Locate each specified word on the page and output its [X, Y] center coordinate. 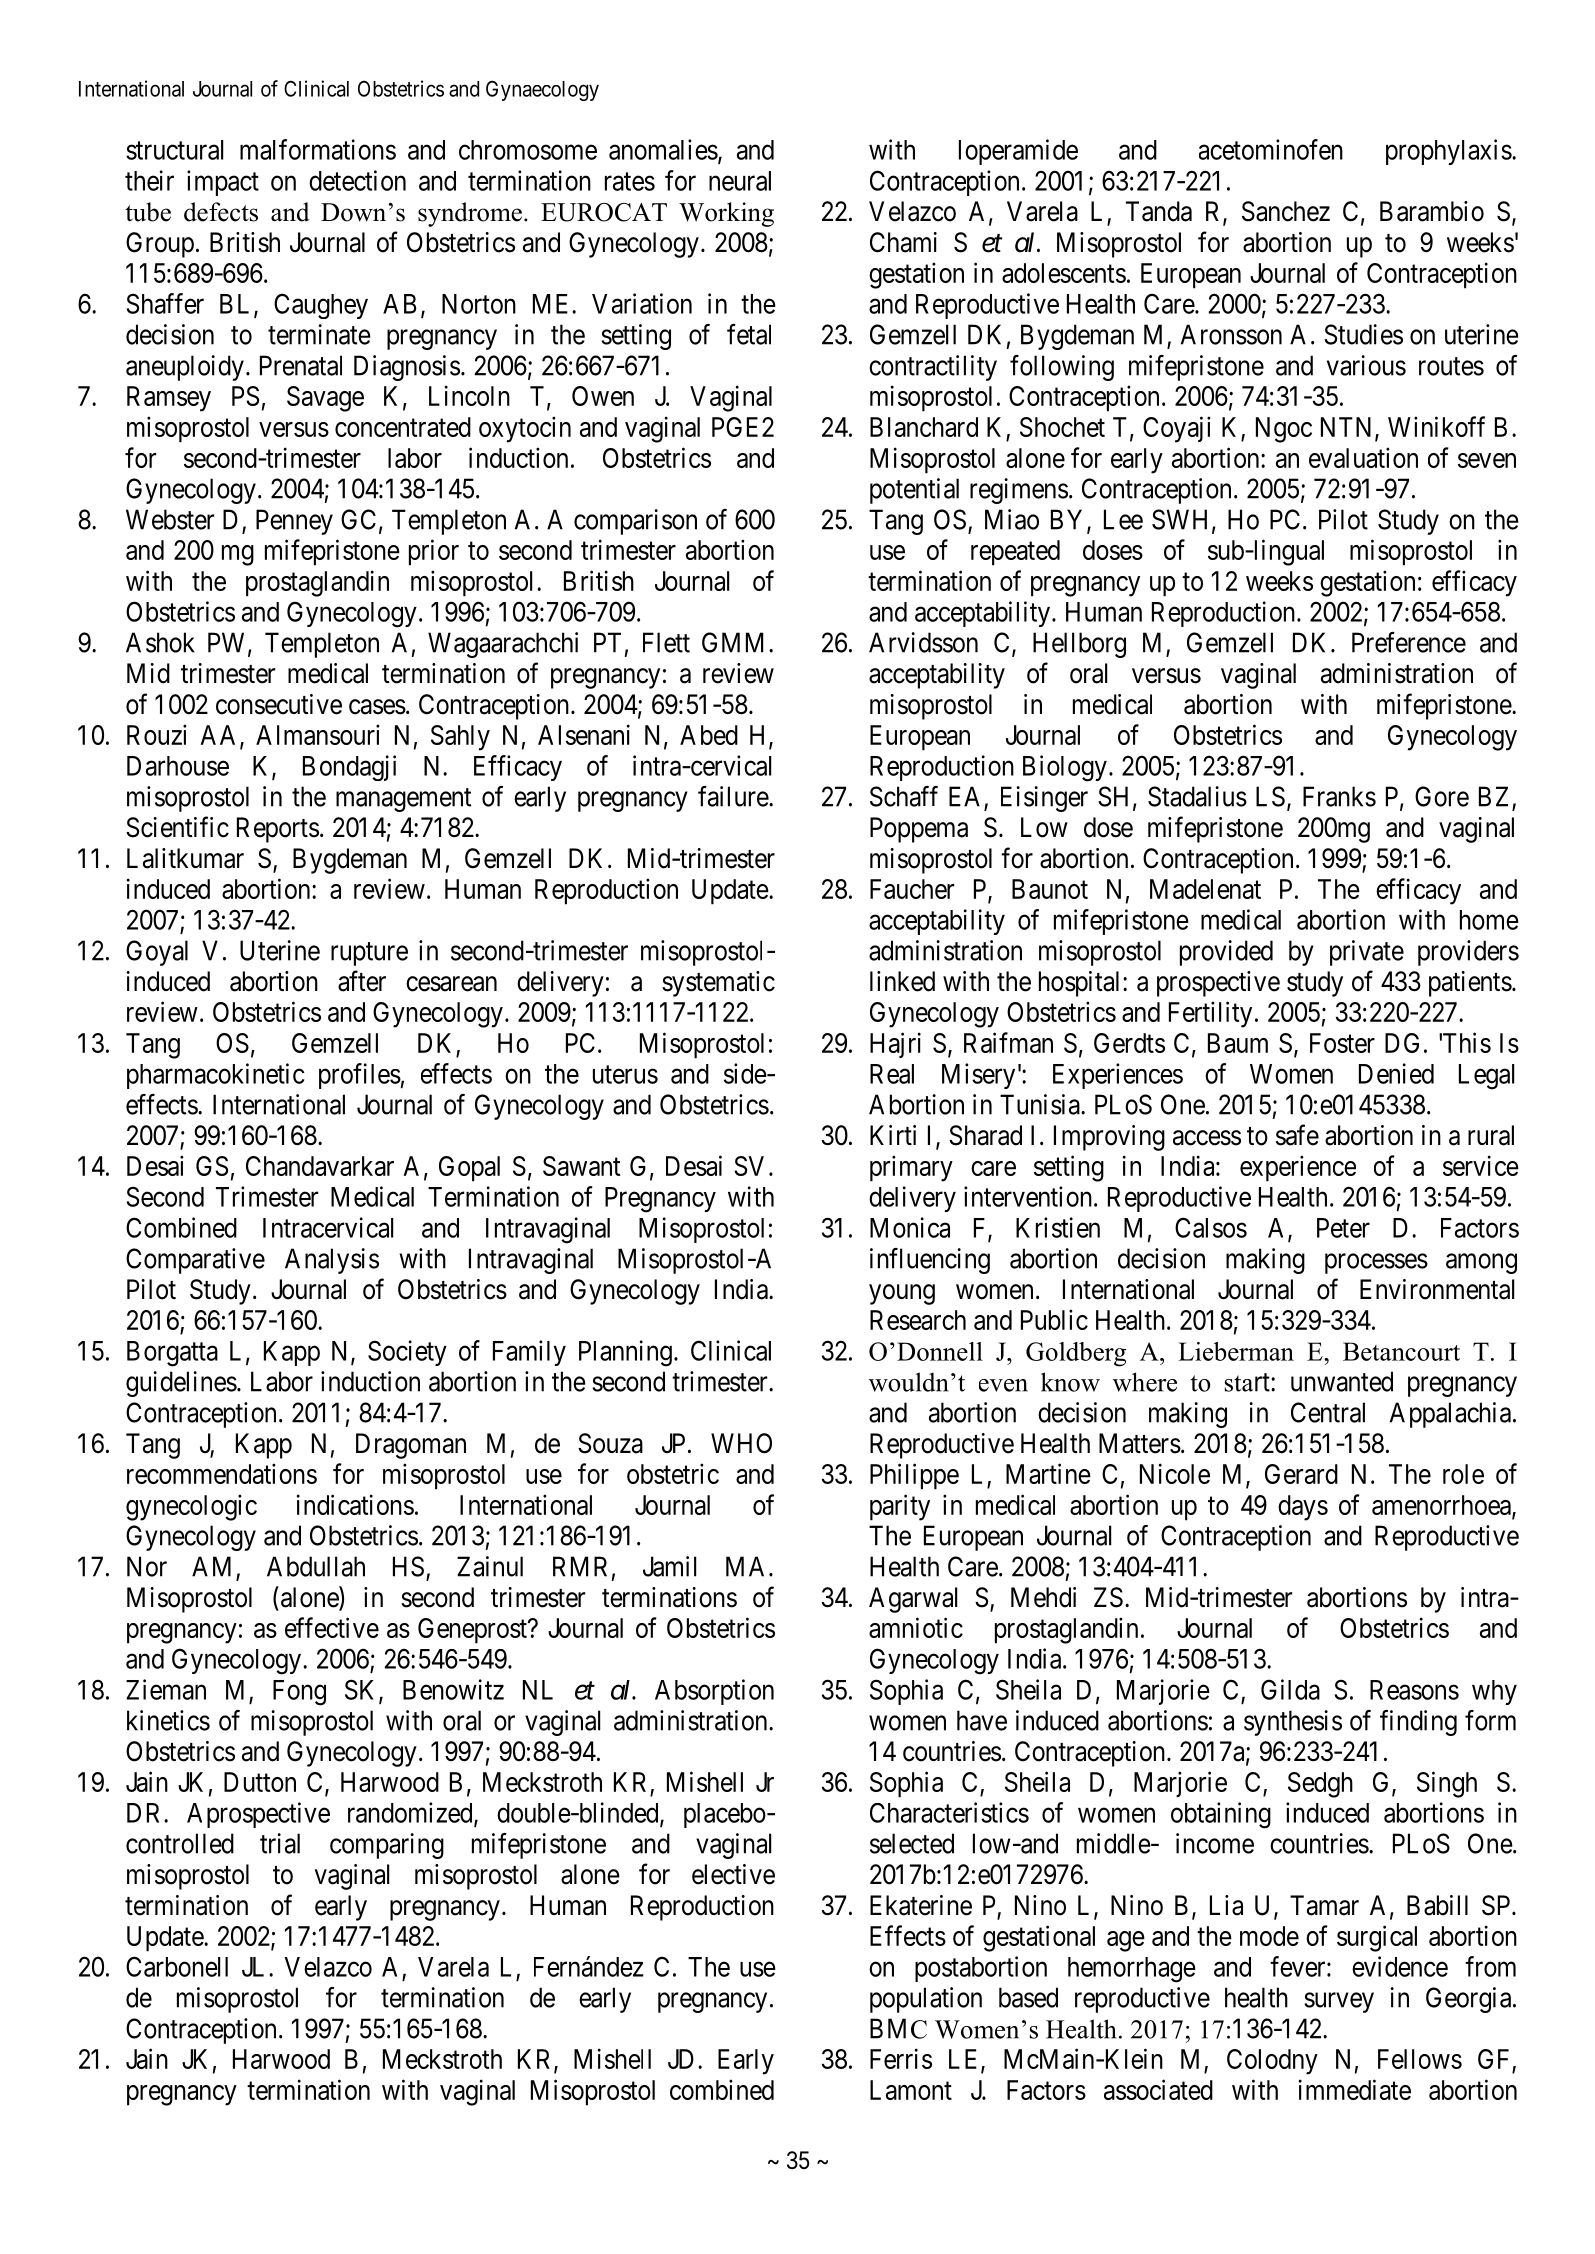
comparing [387, 1846]
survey [1339, 2002]
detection [357, 180]
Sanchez [1286, 211]
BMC [898, 2028]
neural [740, 181]
